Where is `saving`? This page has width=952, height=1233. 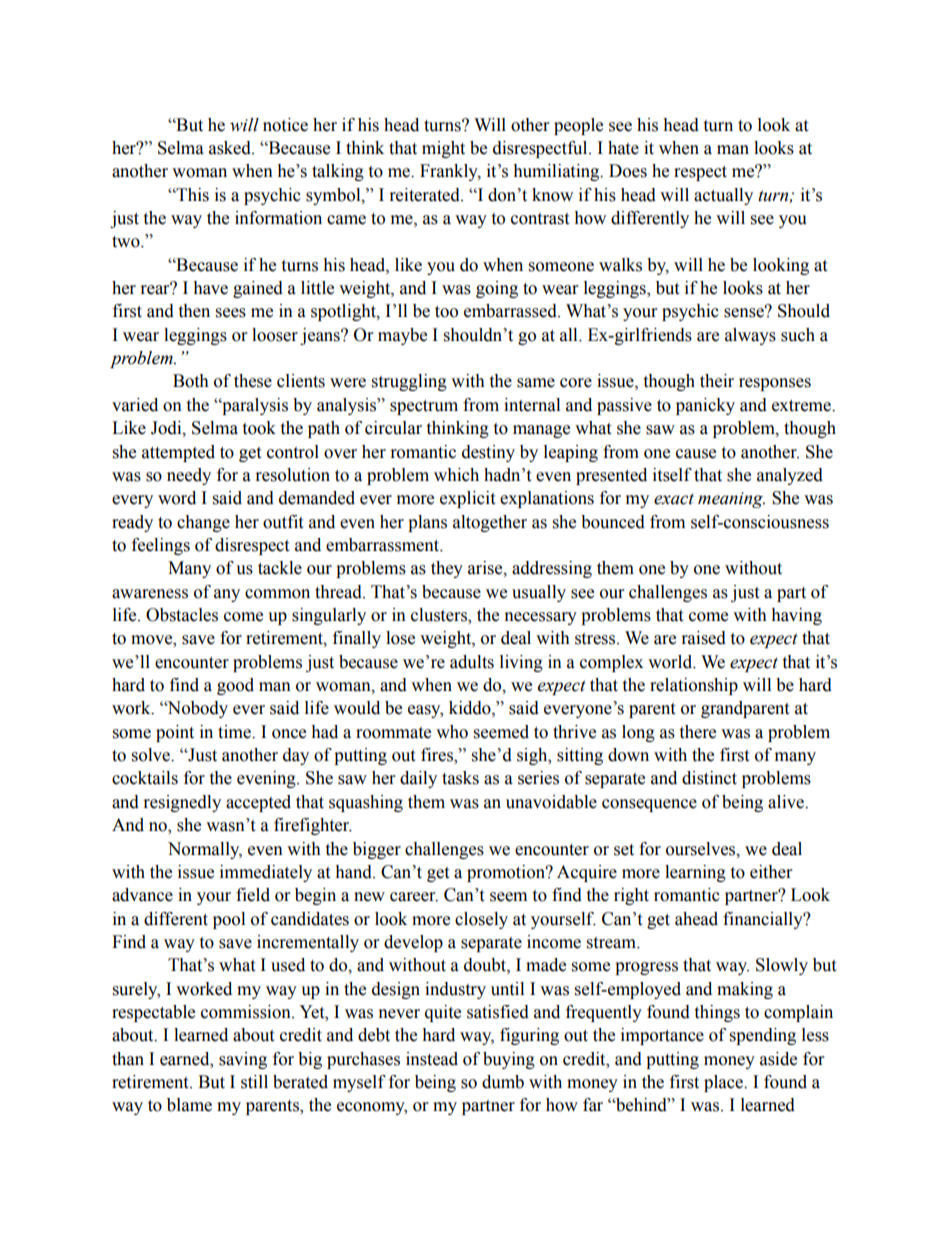
saving is located at coordinates (243, 1060).
